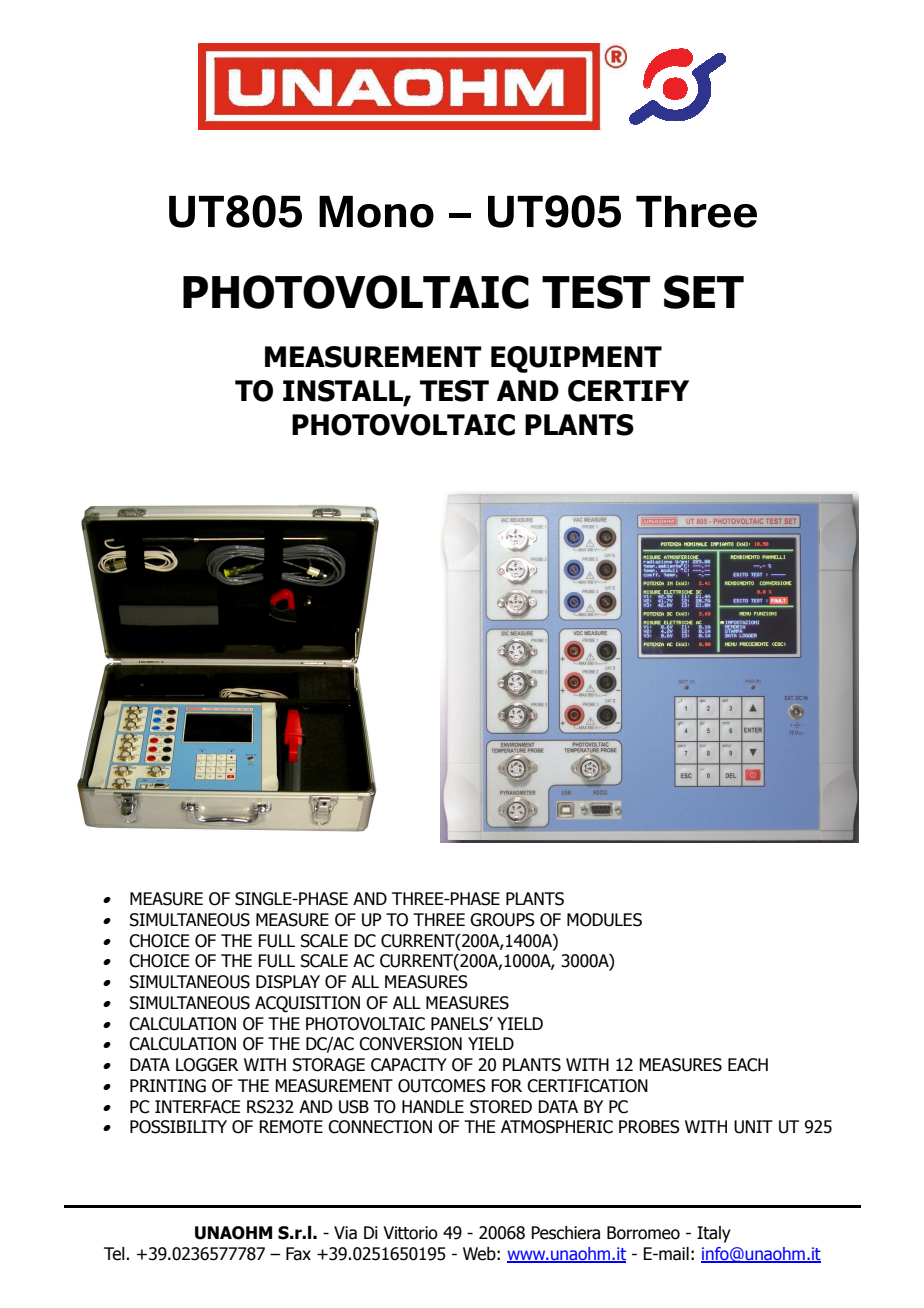 Image resolution: width=924 pixels, height=1308 pixels. What do you see at coordinates (502, 920) in the screenshot?
I see `GROUPS` at bounding box center [502, 920].
